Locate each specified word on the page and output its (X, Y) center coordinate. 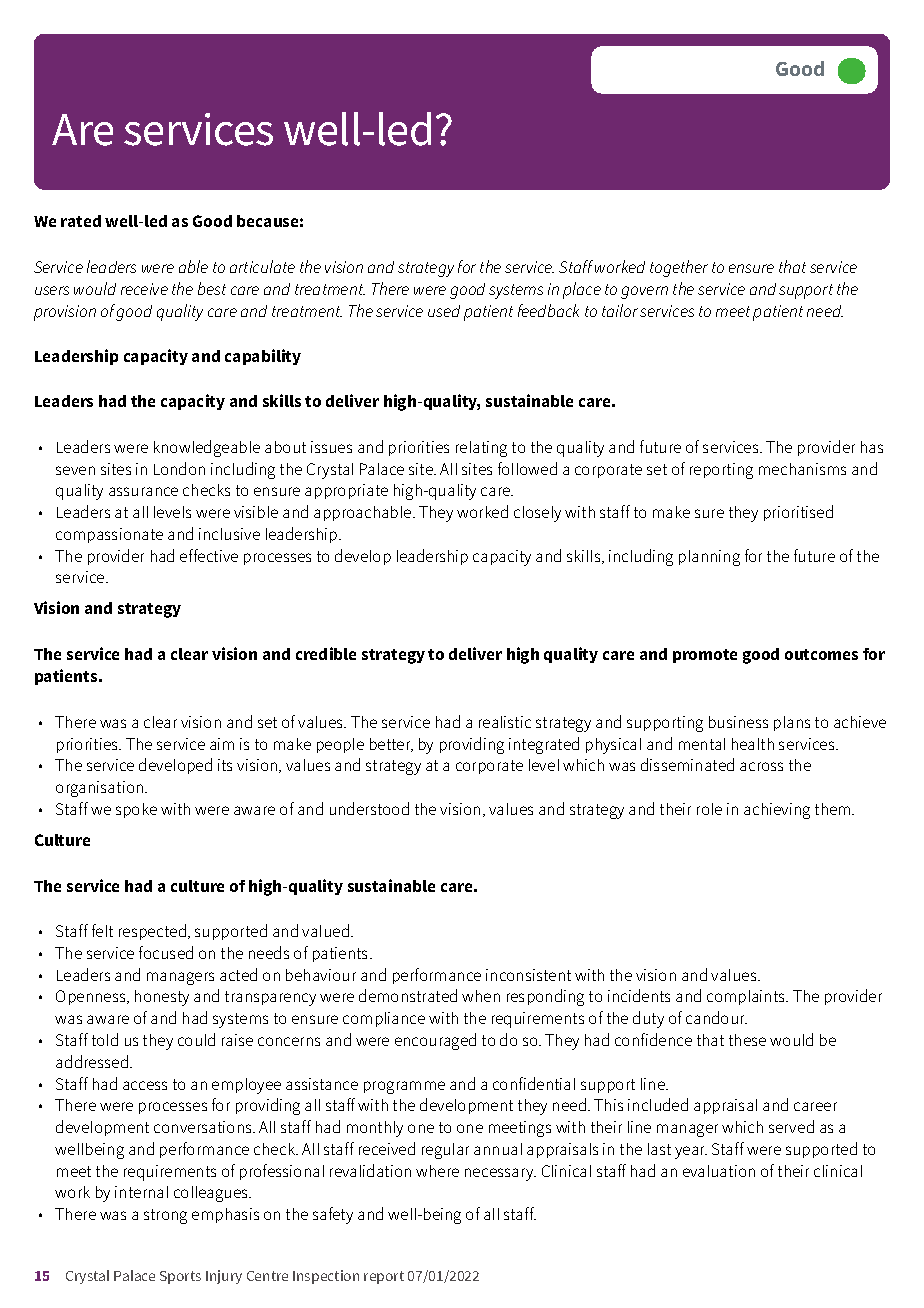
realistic (505, 722)
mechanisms (802, 469)
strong (165, 1216)
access (145, 1085)
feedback (548, 310)
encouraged (435, 1041)
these (747, 1040)
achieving (777, 811)
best (212, 288)
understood (369, 808)
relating (481, 449)
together (679, 268)
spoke (136, 810)
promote (705, 656)
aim (222, 744)
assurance (143, 491)
